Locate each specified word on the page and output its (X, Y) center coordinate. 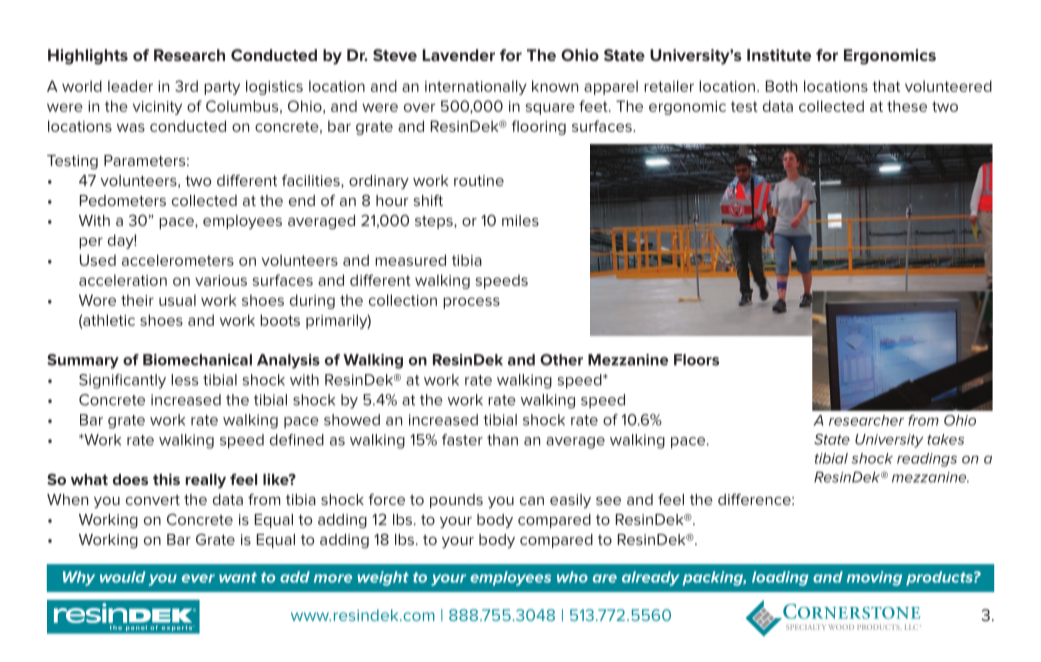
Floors (696, 360)
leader (130, 86)
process (471, 303)
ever (198, 578)
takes (945, 439)
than (502, 440)
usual (177, 300)
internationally (476, 87)
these (907, 106)
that (886, 86)
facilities (312, 181)
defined (297, 440)
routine (479, 180)
